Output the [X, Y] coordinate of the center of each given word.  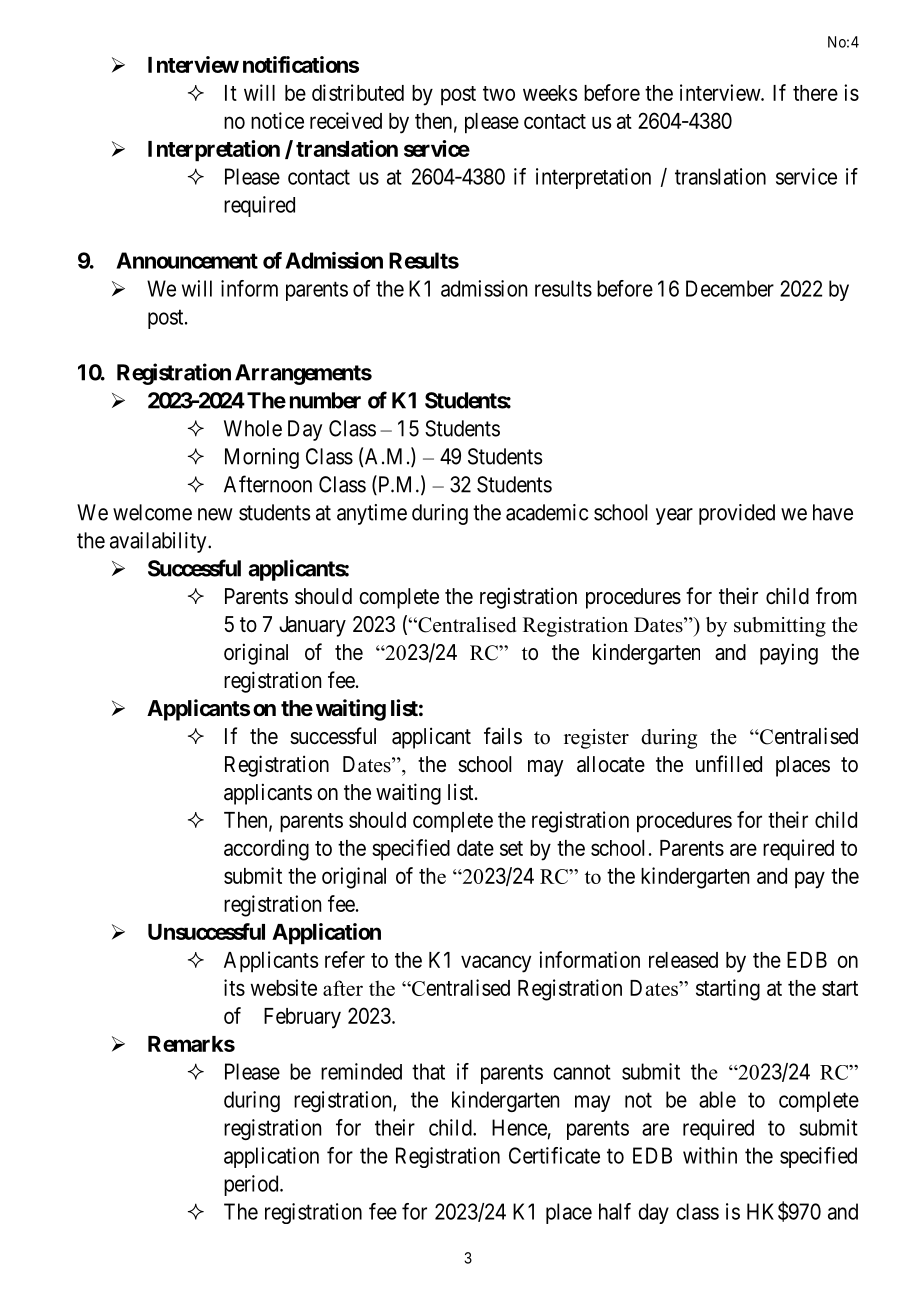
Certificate [554, 1155]
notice [277, 120]
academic [547, 512]
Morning [262, 458]
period [252, 1185]
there [815, 93]
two [499, 93]
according [266, 850]
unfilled [729, 764]
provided [737, 514]
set [511, 848]
